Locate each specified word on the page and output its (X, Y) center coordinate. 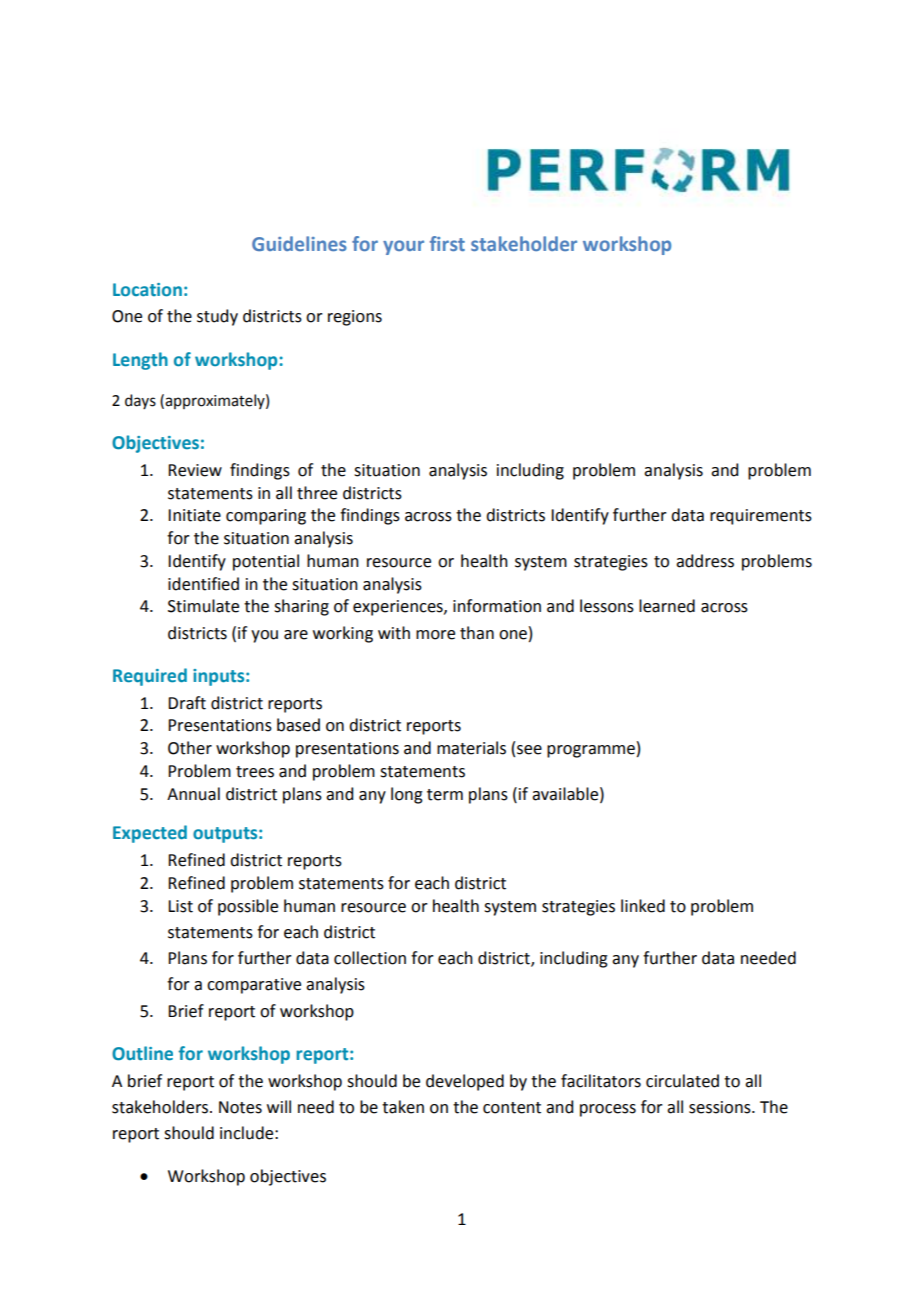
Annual (193, 794)
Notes (240, 1107)
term (445, 795)
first (447, 243)
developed (465, 1082)
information (497, 606)
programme (591, 751)
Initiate (194, 515)
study (217, 317)
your (403, 247)
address (705, 561)
